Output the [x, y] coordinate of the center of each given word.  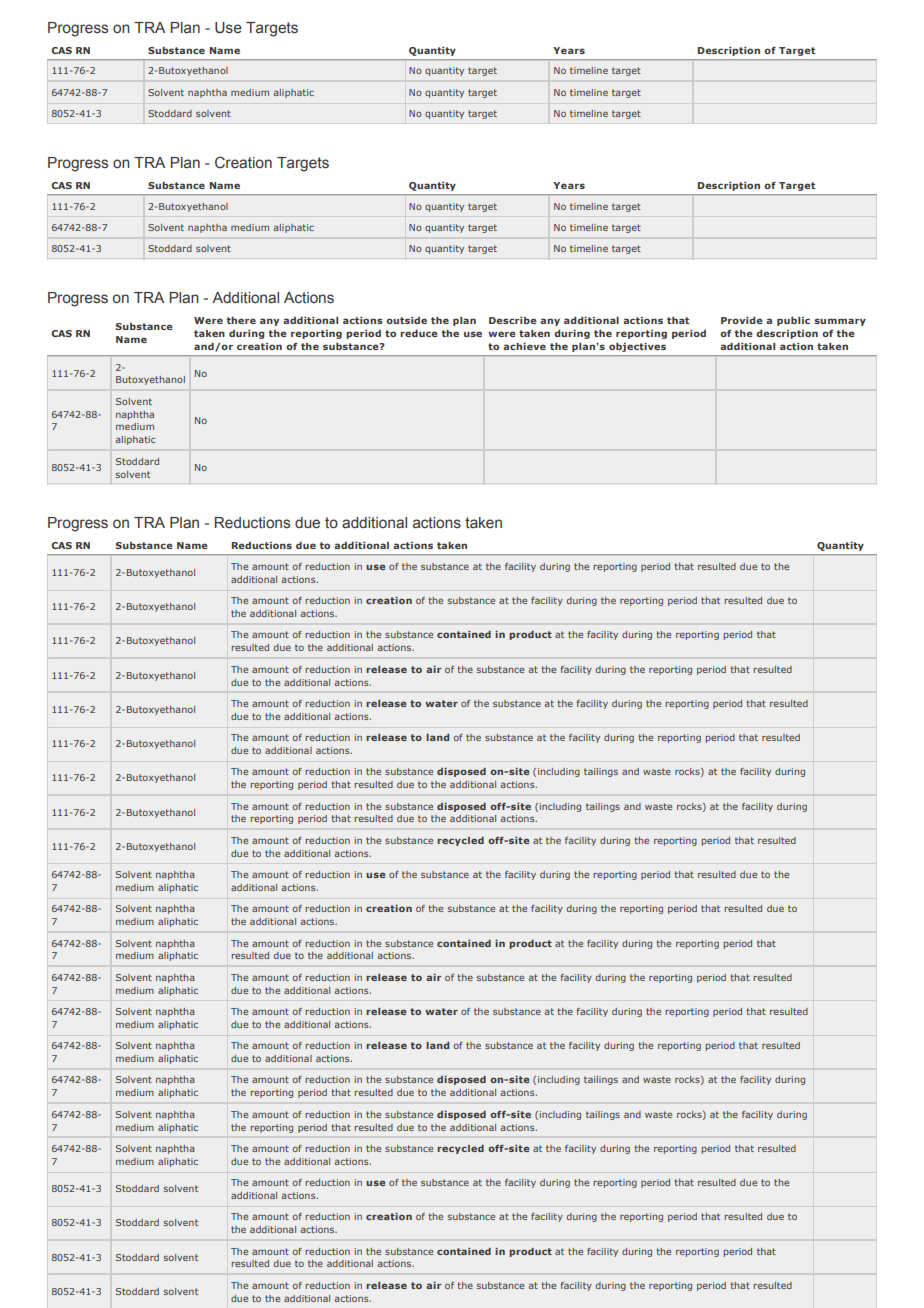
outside [406, 320]
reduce [418, 333]
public [793, 321]
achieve [524, 346]
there [241, 320]
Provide [741, 320]
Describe [512, 320]
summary [840, 322]
